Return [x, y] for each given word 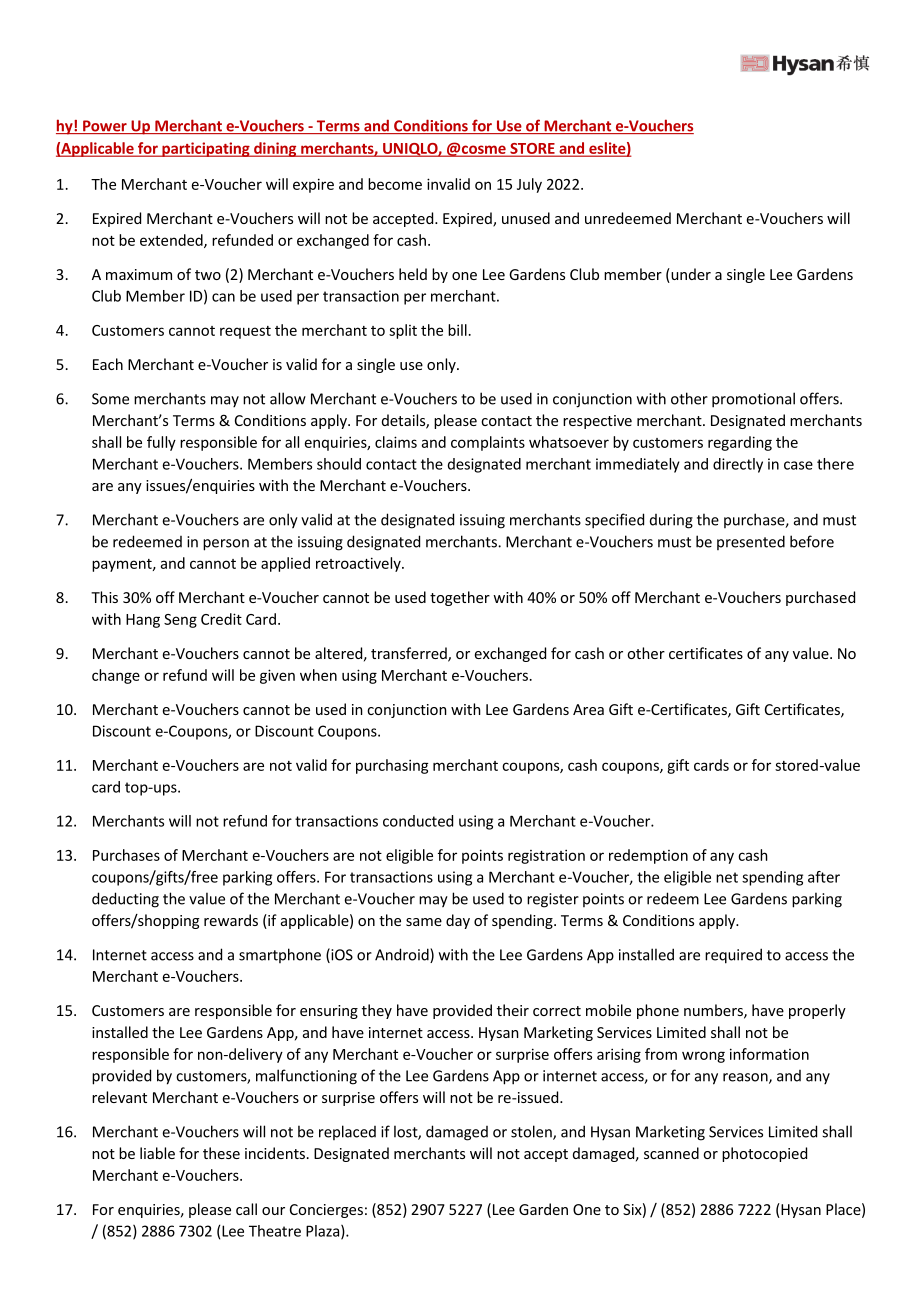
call [246, 1209]
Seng [180, 621]
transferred [410, 654]
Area [588, 709]
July [529, 185]
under [690, 275]
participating [206, 149]
